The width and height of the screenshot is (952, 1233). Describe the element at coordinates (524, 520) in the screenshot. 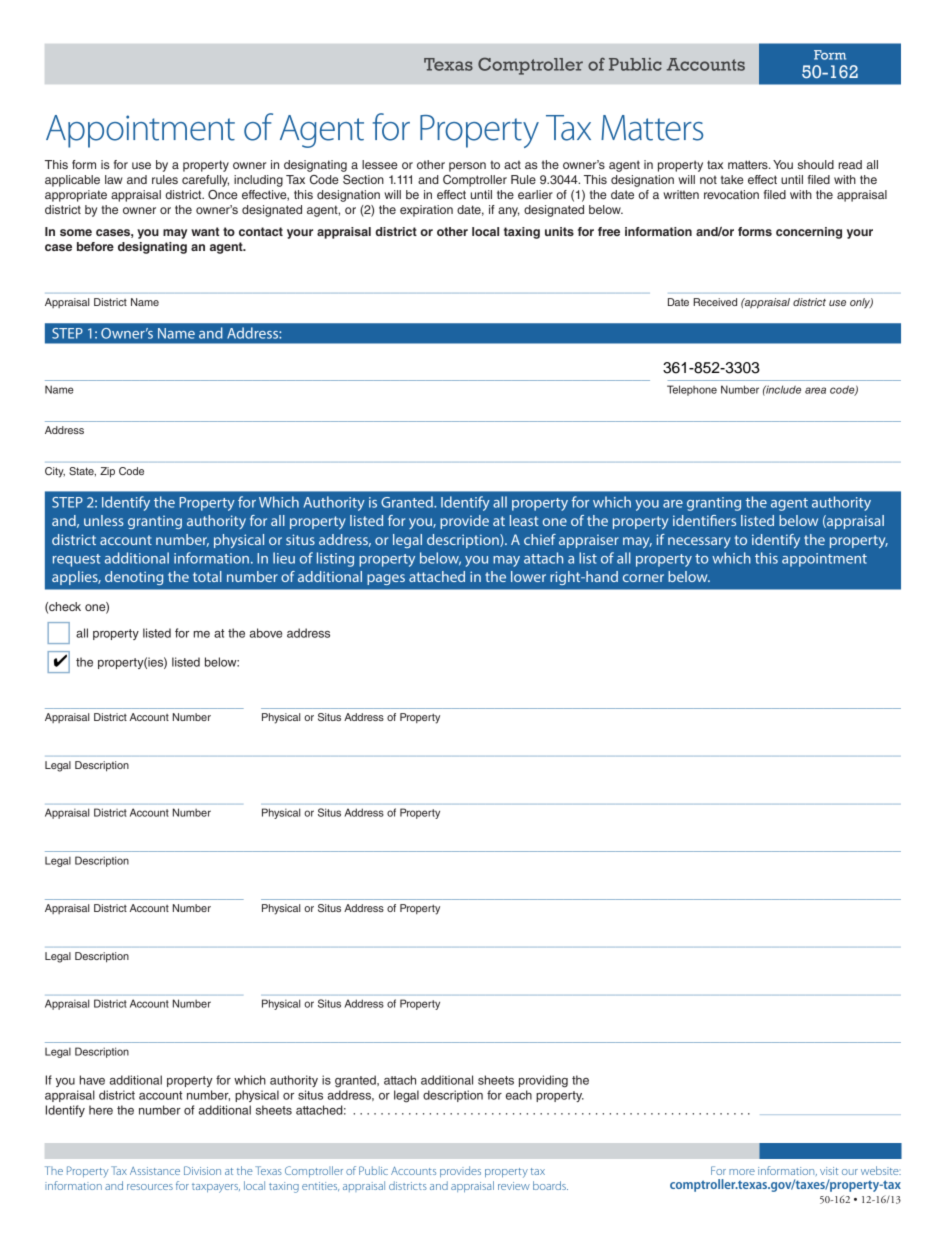

I see `least` at that location.
